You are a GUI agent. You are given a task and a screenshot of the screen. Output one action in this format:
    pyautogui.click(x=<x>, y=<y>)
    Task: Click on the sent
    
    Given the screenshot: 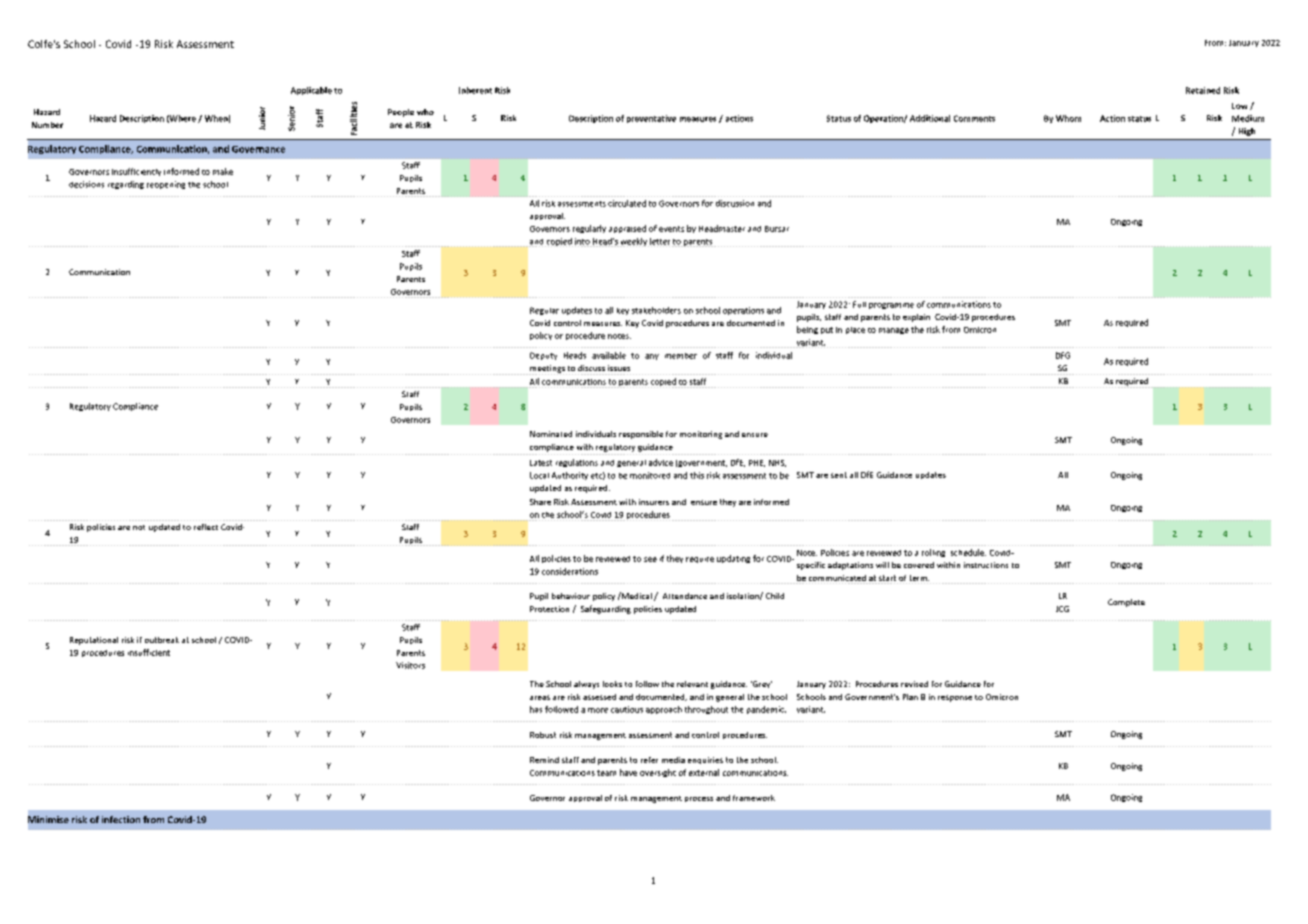 What is the action you would take?
    pyautogui.click(x=839, y=475)
